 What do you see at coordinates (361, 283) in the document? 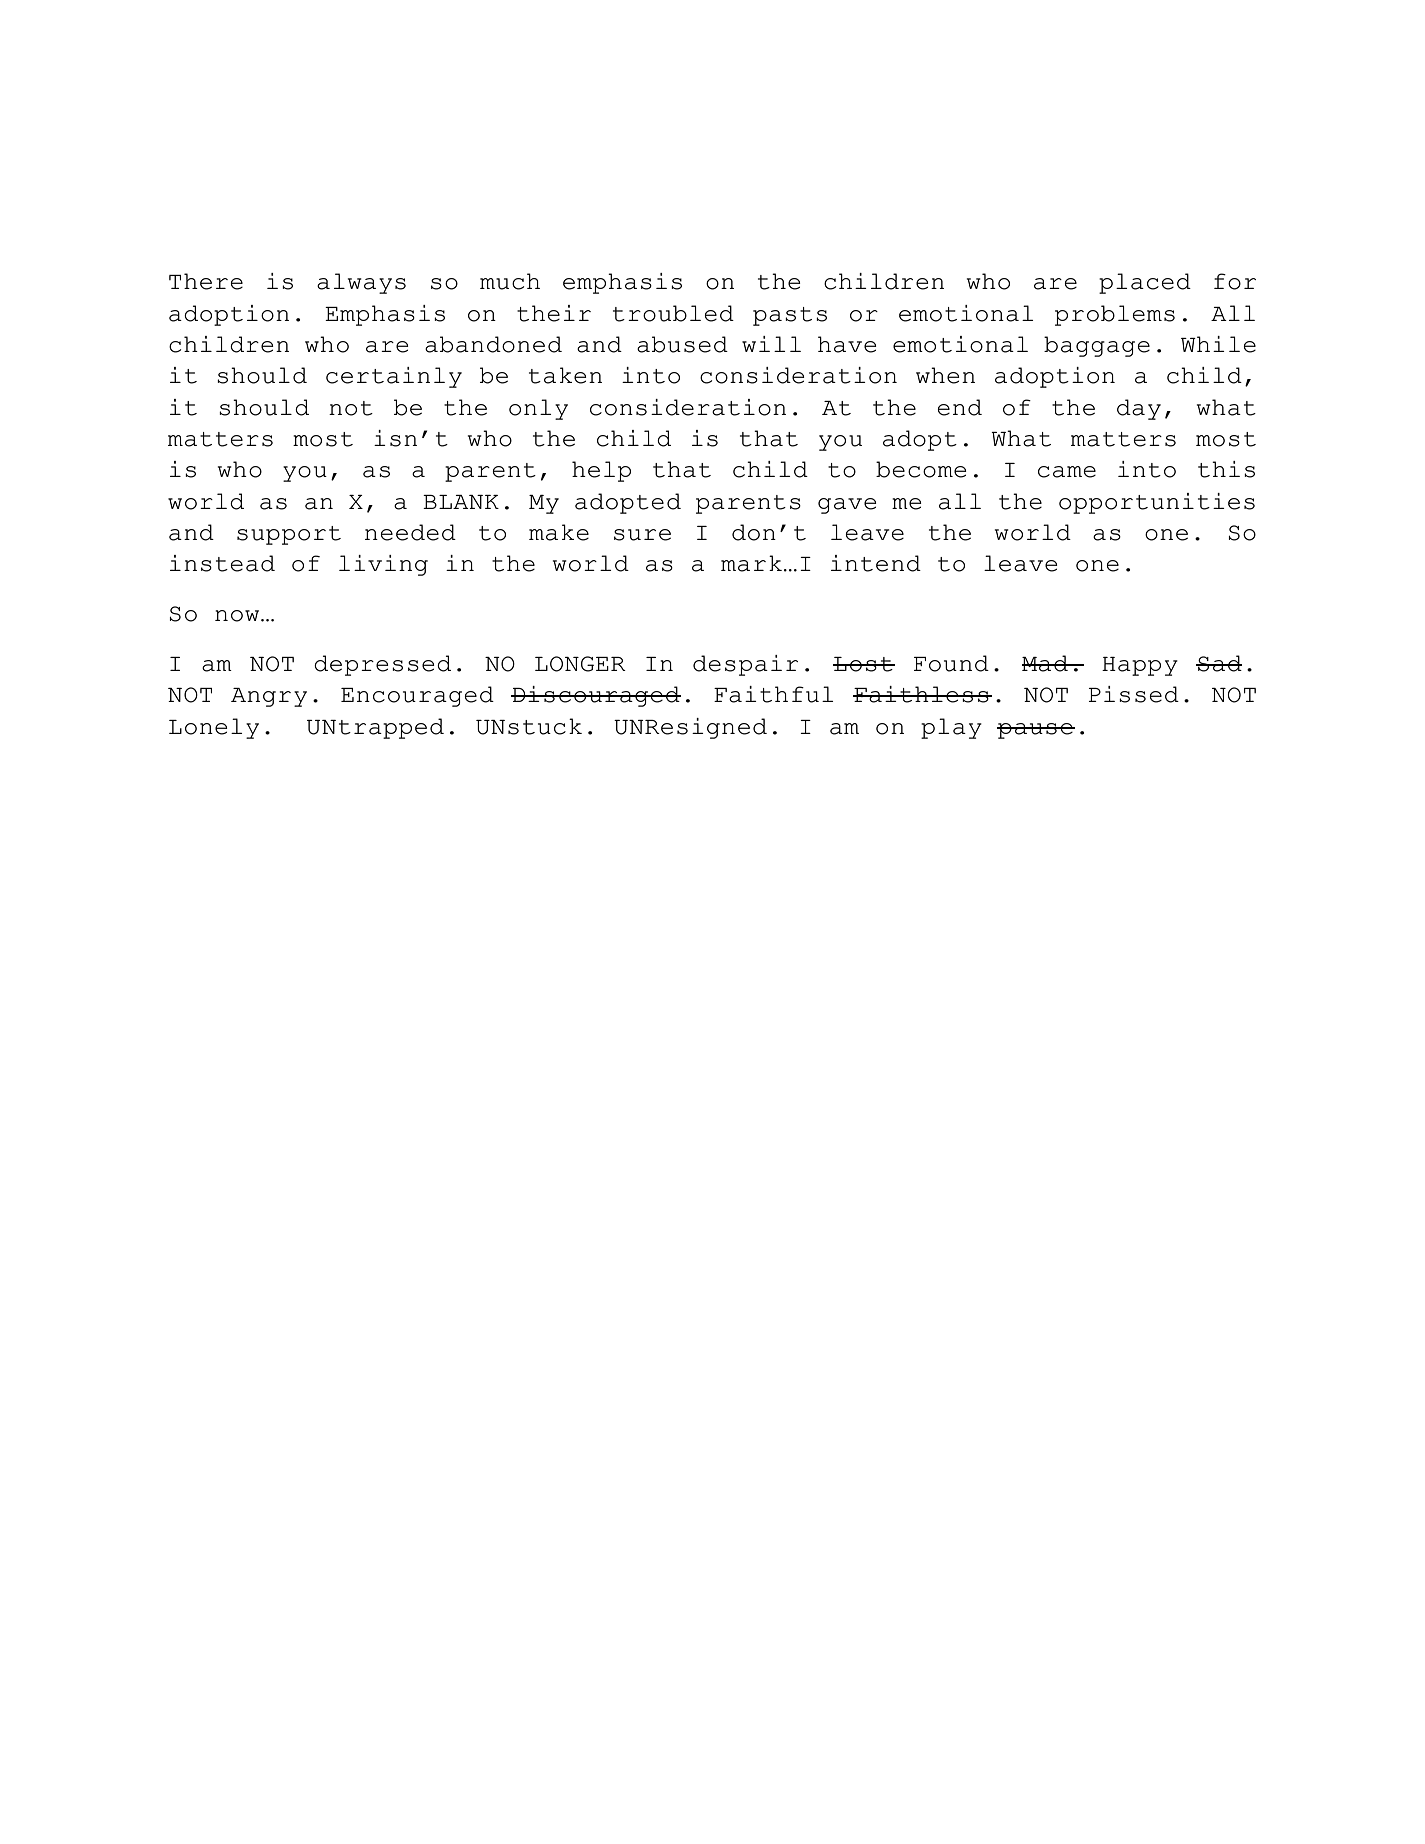
I see `always` at bounding box center [361, 283].
